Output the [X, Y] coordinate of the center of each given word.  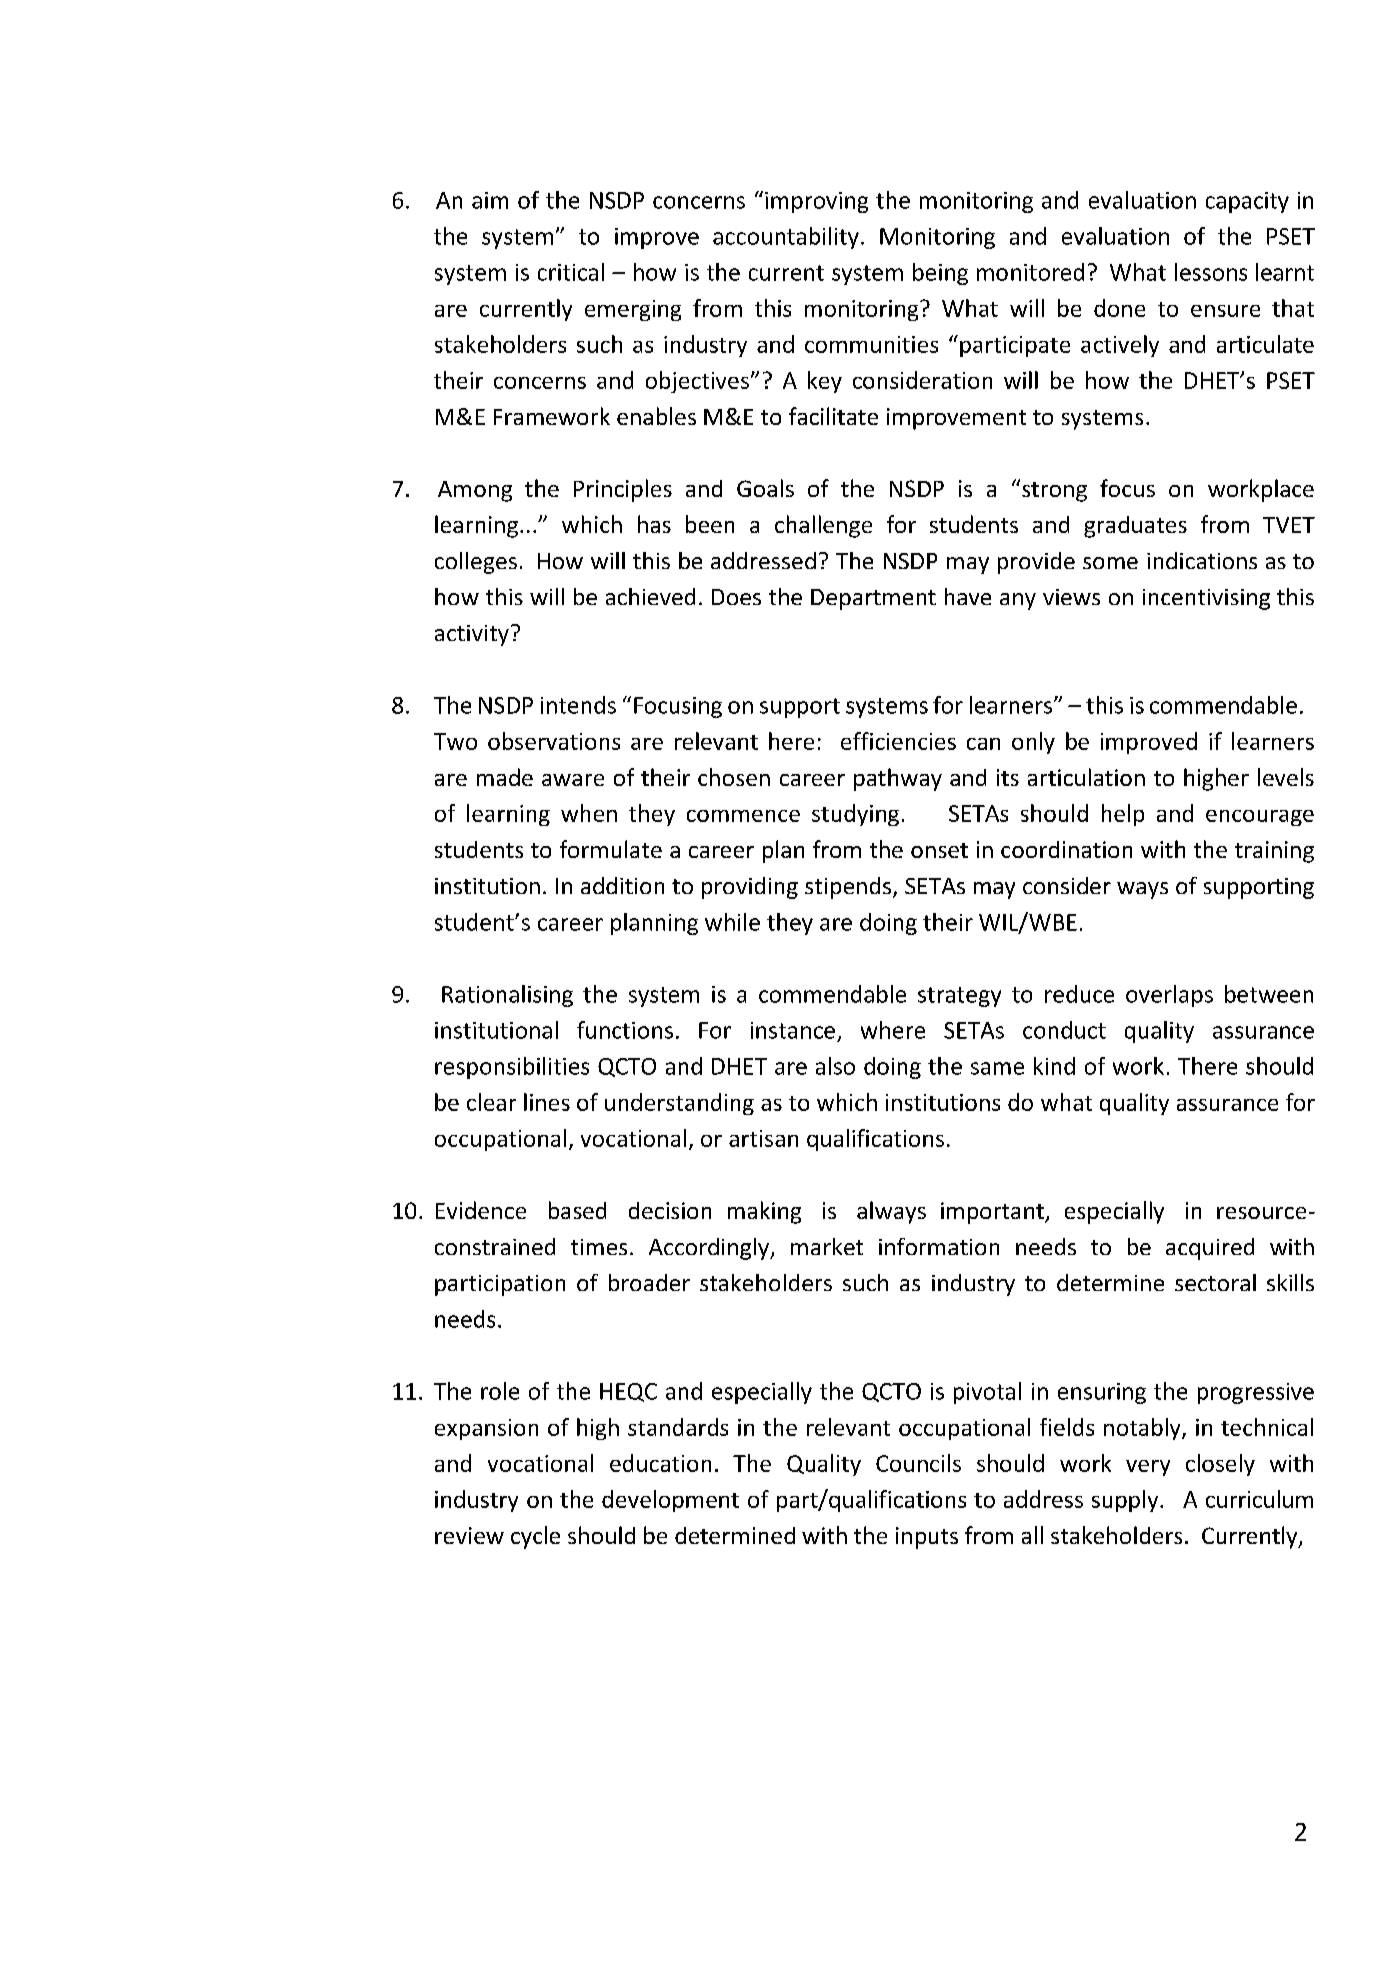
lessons [1211, 272]
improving [816, 202]
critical [571, 272]
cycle [535, 1537]
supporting [1259, 888]
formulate [611, 849]
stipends [848, 888]
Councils [918, 1463]
